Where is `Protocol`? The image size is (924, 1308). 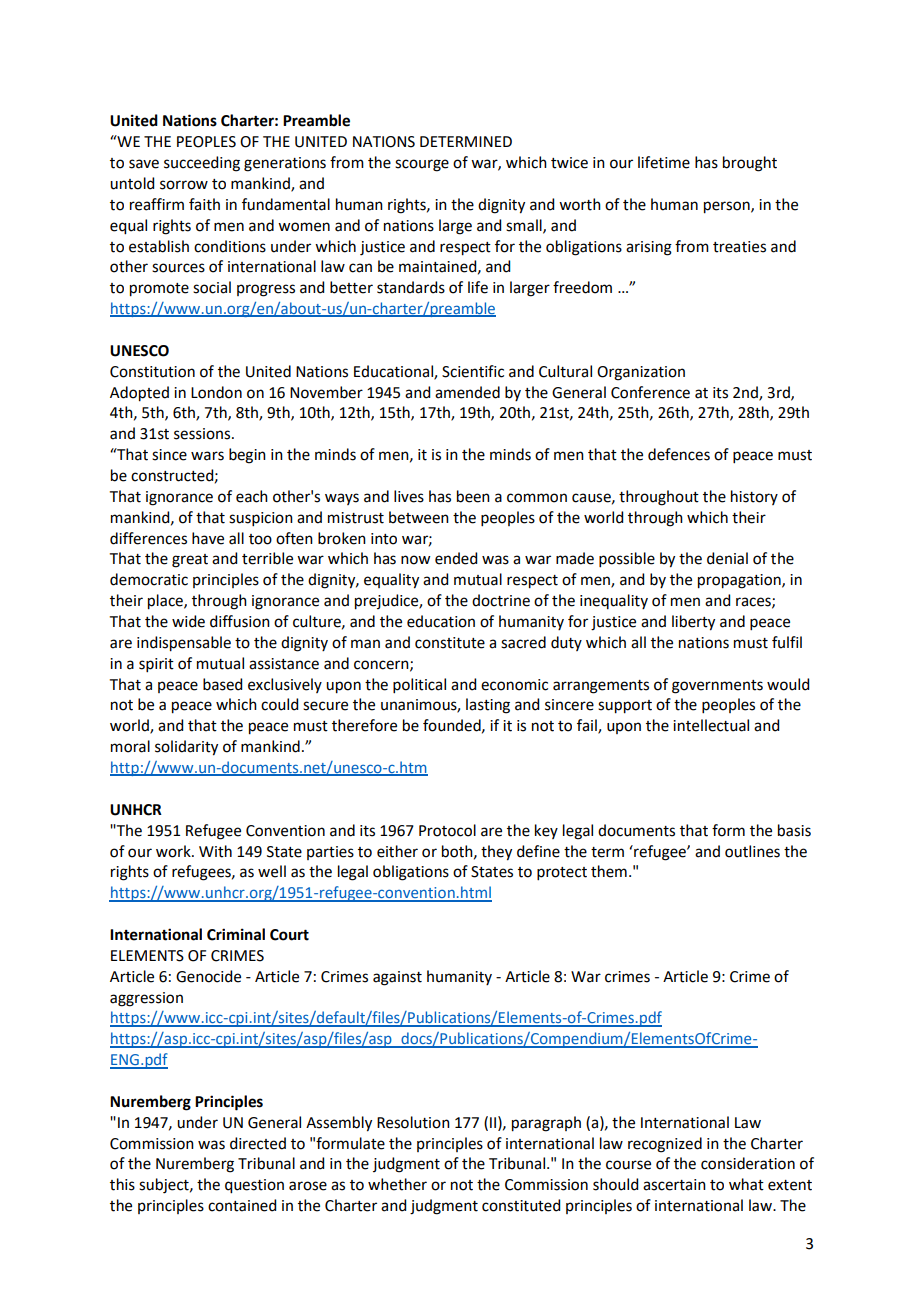 Protocol is located at coordinates (447, 830).
